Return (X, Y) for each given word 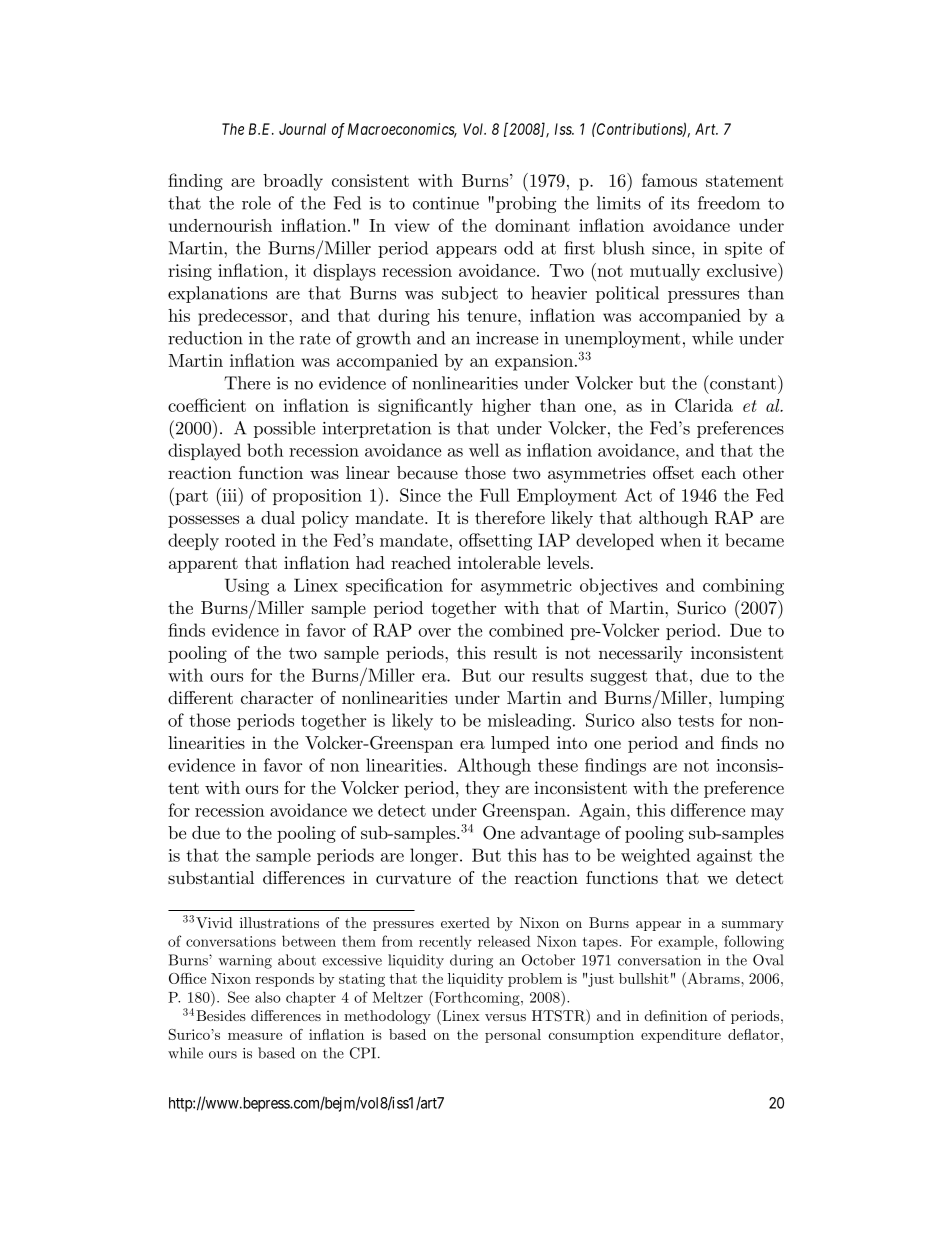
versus (505, 1017)
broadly (293, 182)
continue (446, 203)
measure (255, 1036)
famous (669, 180)
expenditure (681, 1036)
